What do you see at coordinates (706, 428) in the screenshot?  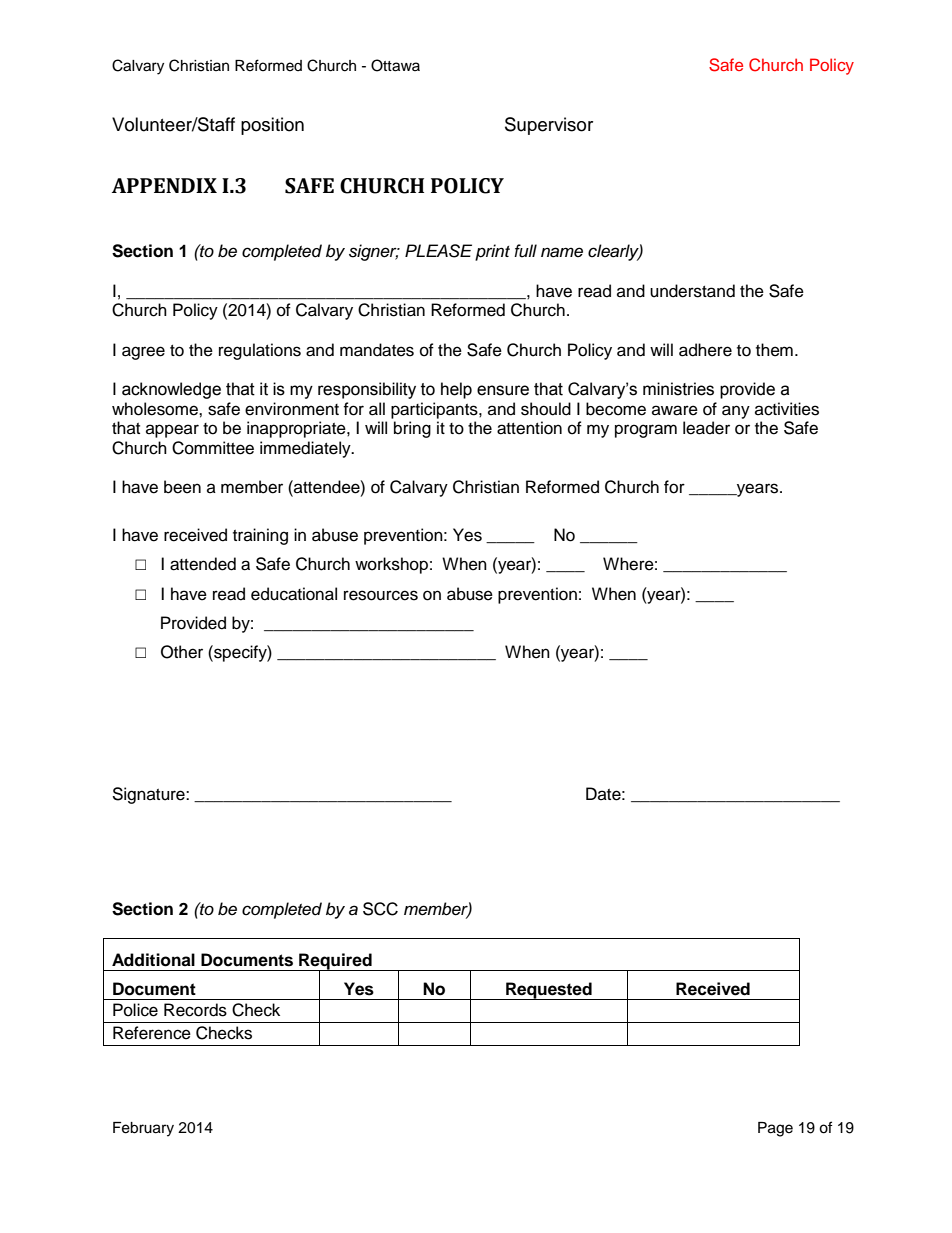 I see `leader` at bounding box center [706, 428].
